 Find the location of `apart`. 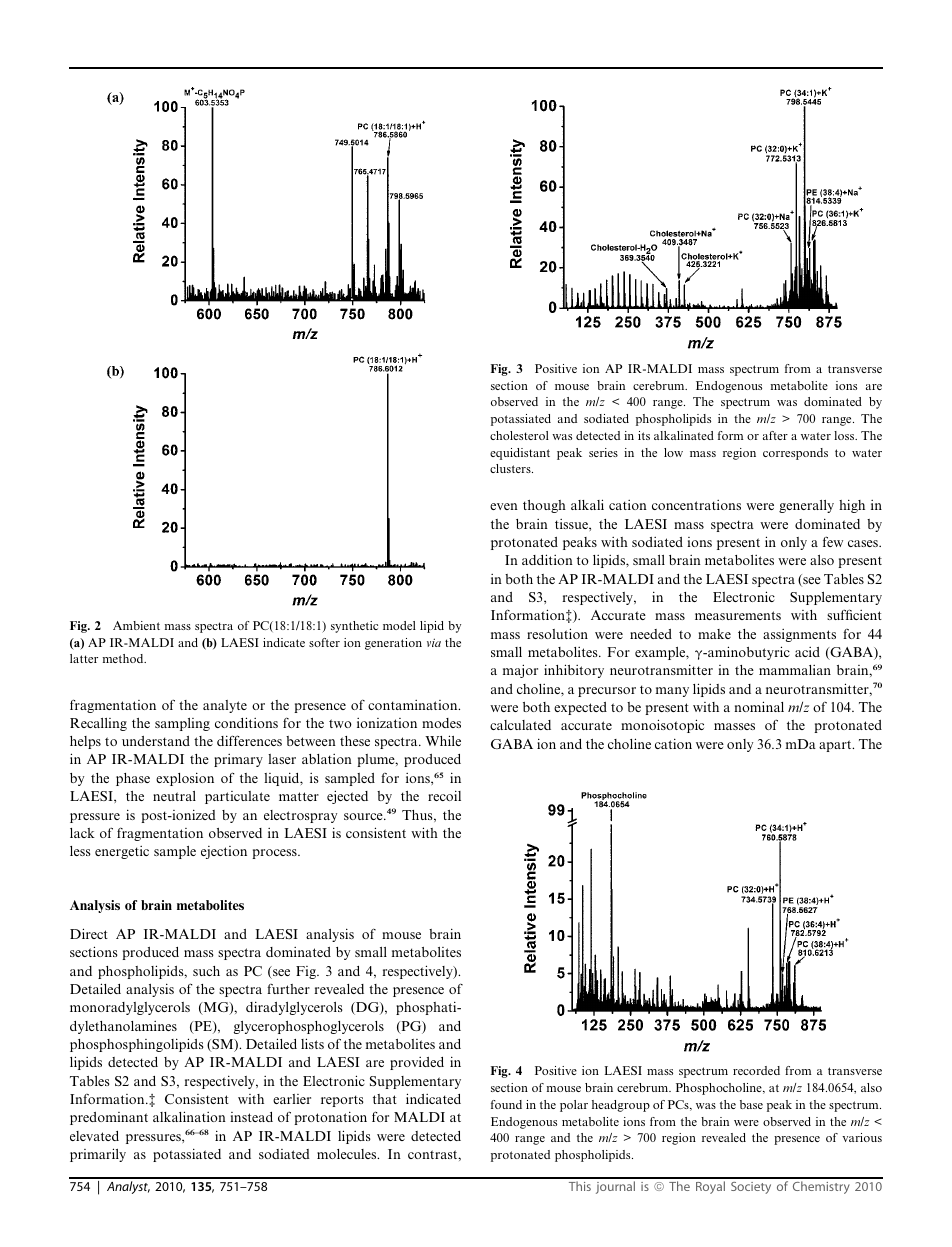

apart is located at coordinates (836, 746).
